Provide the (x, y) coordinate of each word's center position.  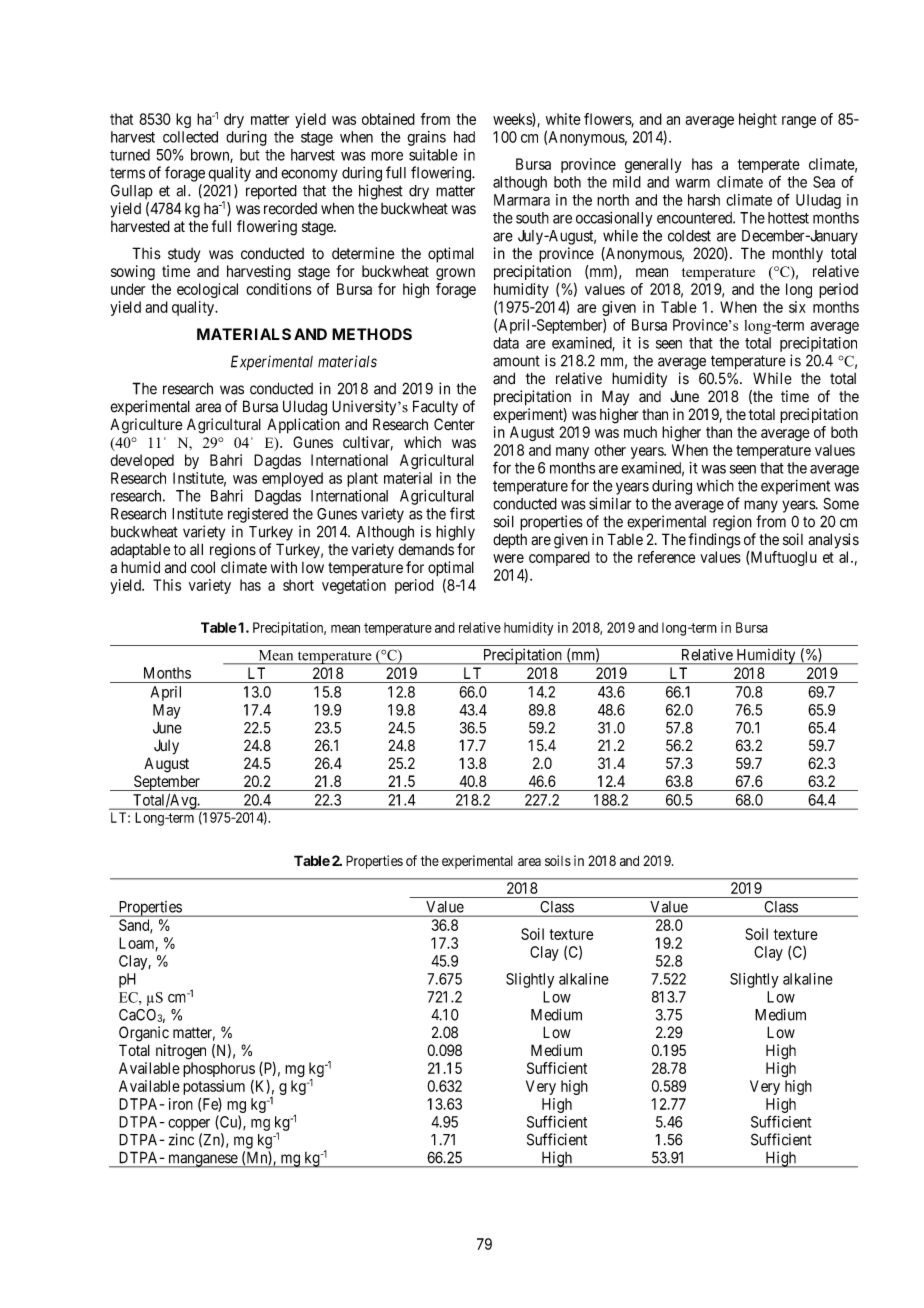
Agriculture (146, 426)
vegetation (354, 586)
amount (516, 361)
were (508, 558)
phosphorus (219, 1069)
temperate (769, 166)
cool (203, 567)
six (797, 307)
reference (667, 557)
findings (715, 541)
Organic (144, 1034)
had (464, 137)
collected (190, 137)
